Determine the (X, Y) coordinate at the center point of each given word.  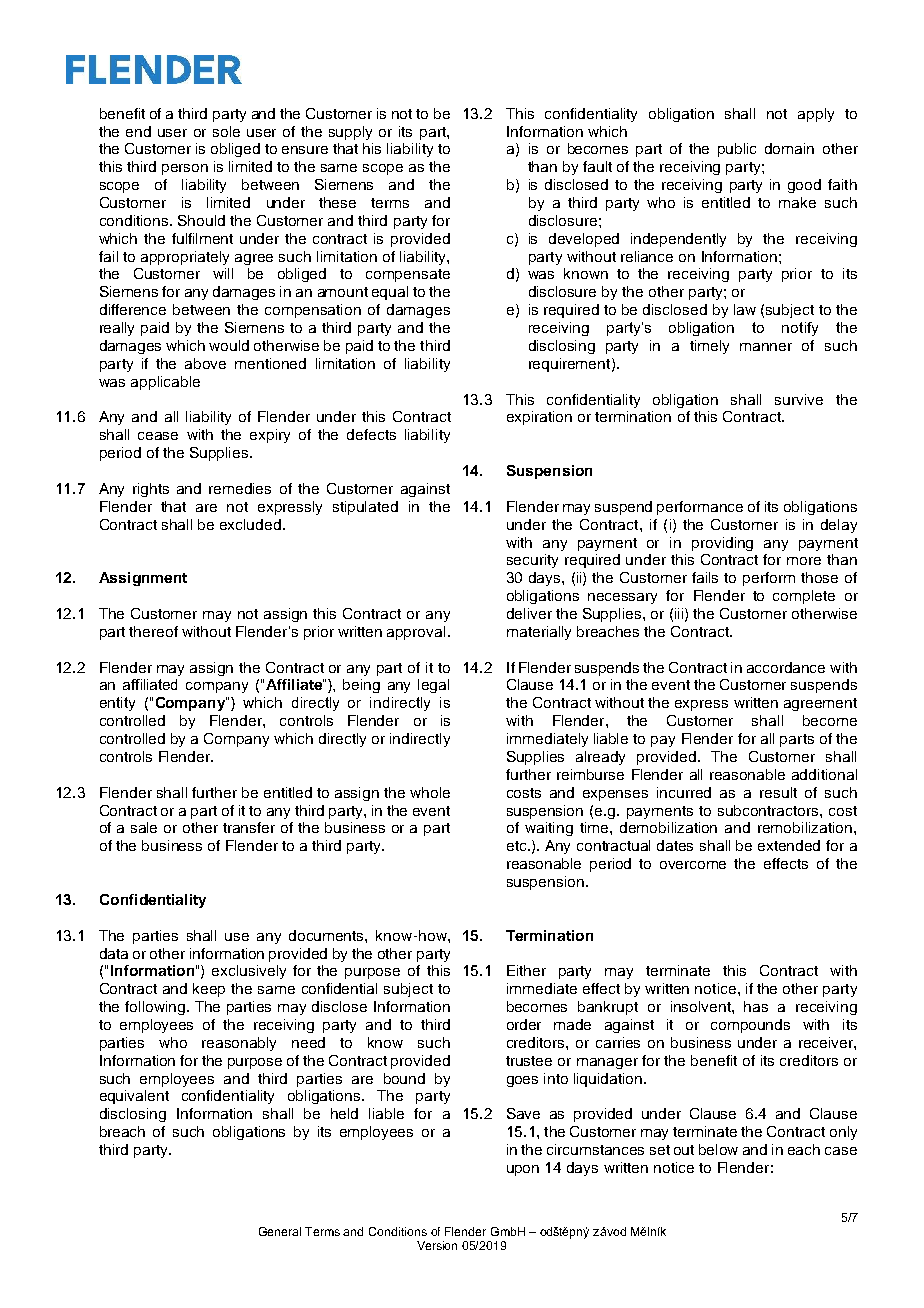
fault (597, 166)
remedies (240, 488)
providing (722, 544)
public (737, 150)
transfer (249, 827)
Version (437, 1245)
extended (789, 845)
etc (518, 846)
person (185, 169)
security (532, 561)
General (280, 1231)
